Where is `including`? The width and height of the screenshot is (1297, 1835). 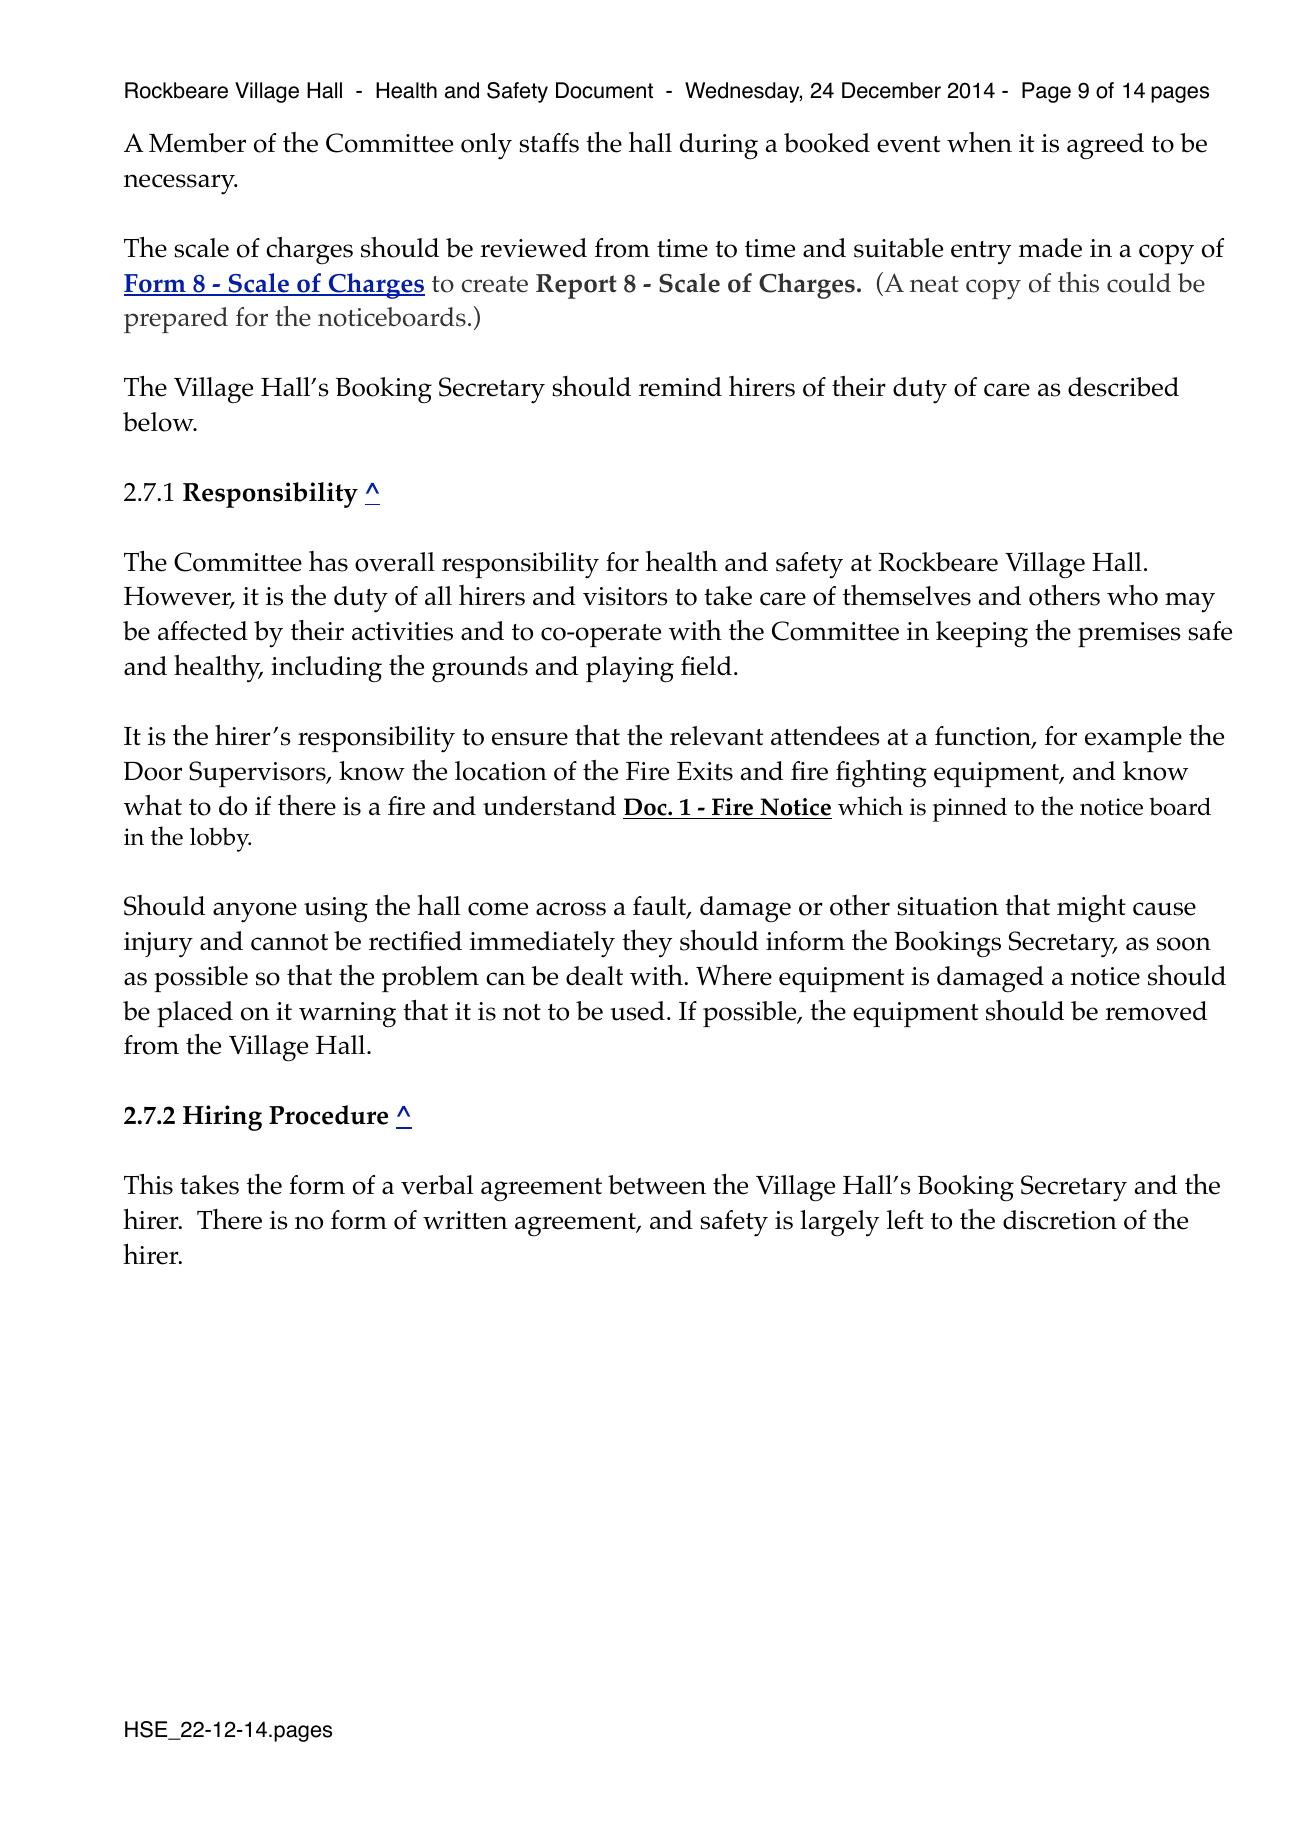
including is located at coordinates (326, 669).
